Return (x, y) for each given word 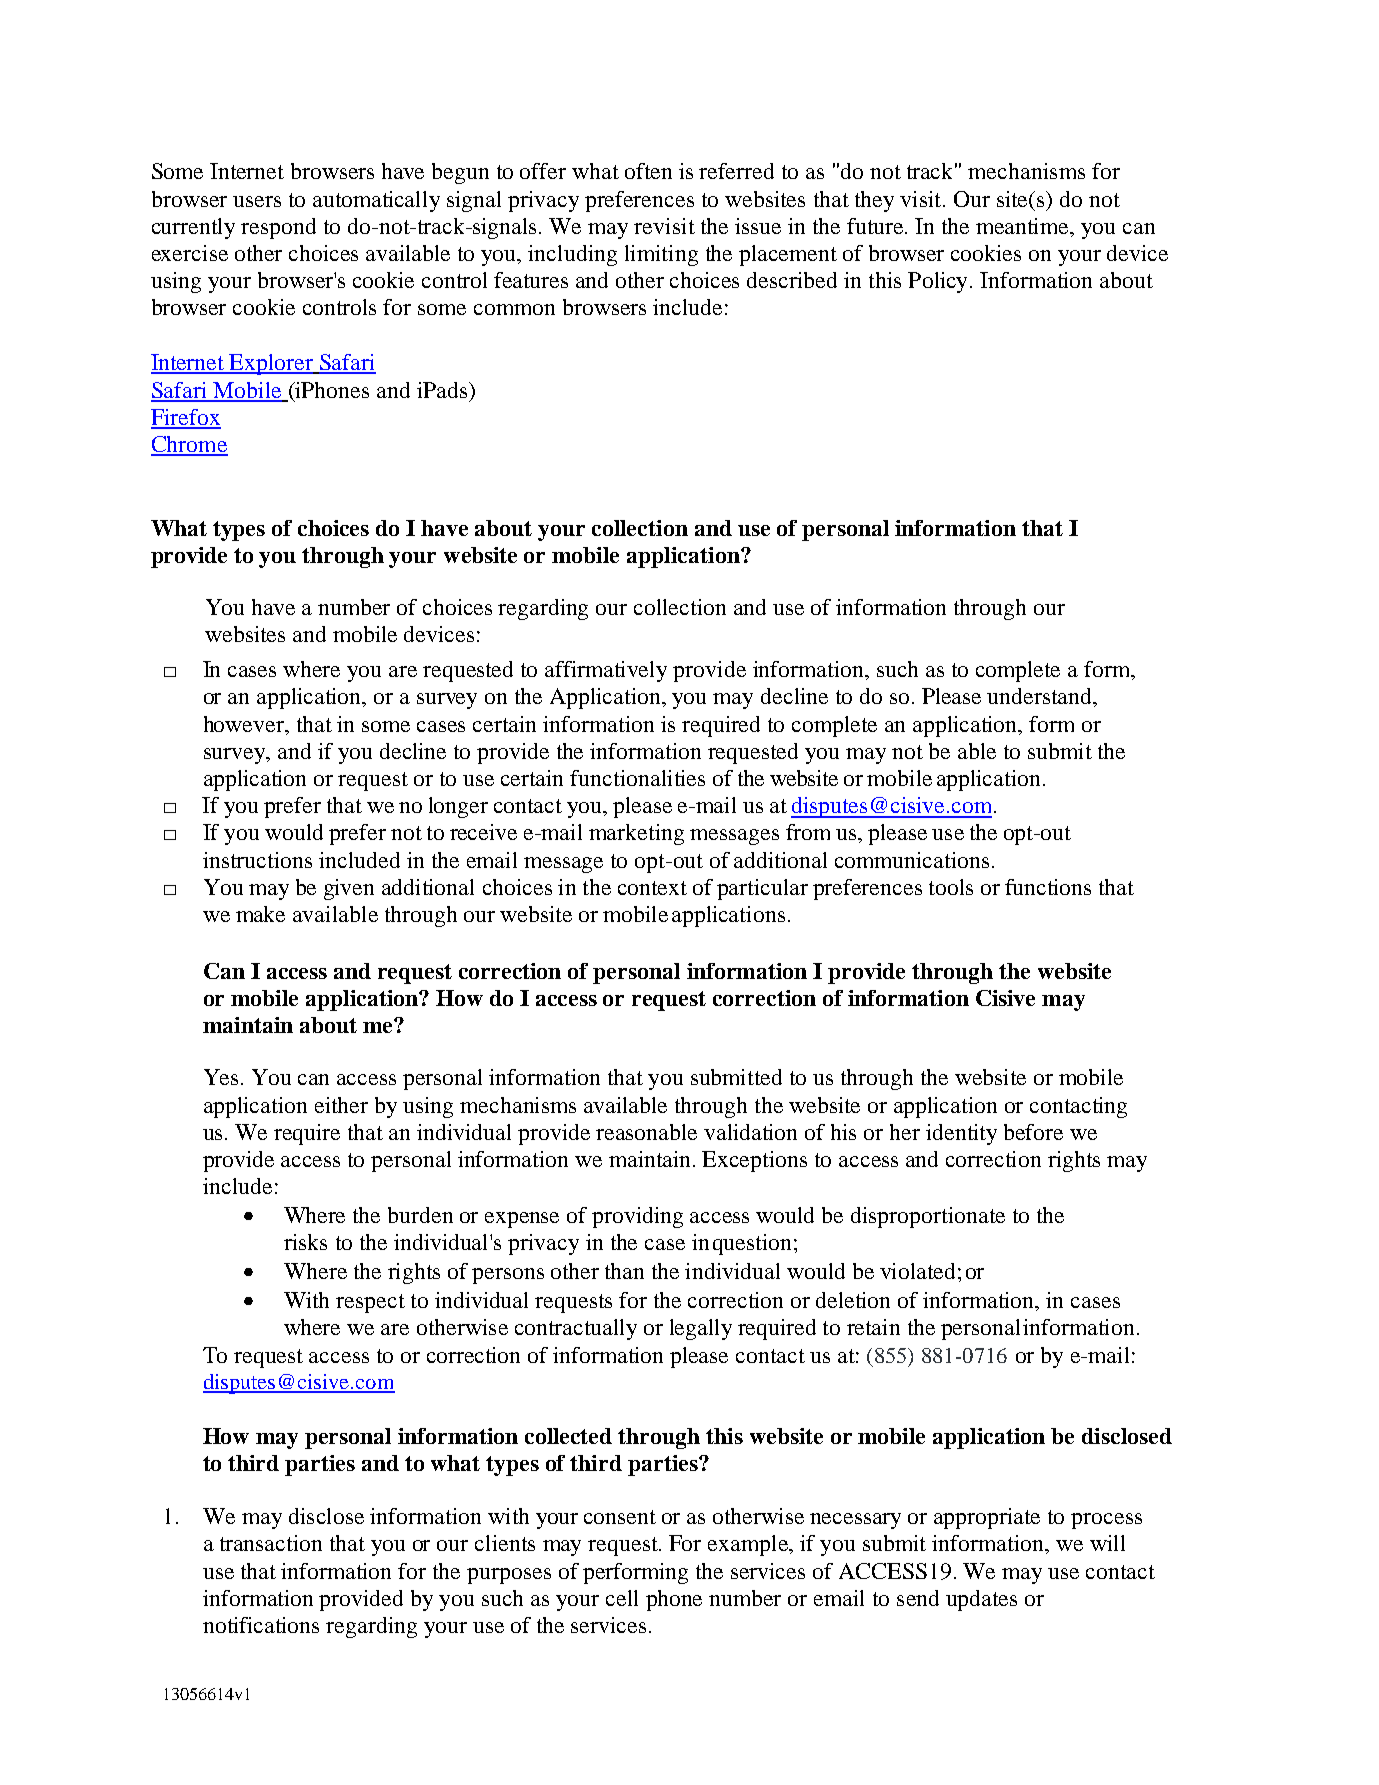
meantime (1024, 227)
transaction (271, 1543)
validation (750, 1132)
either (341, 1105)
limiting (661, 255)
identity (961, 1134)
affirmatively (606, 671)
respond (278, 228)
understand (1040, 696)
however (245, 724)
